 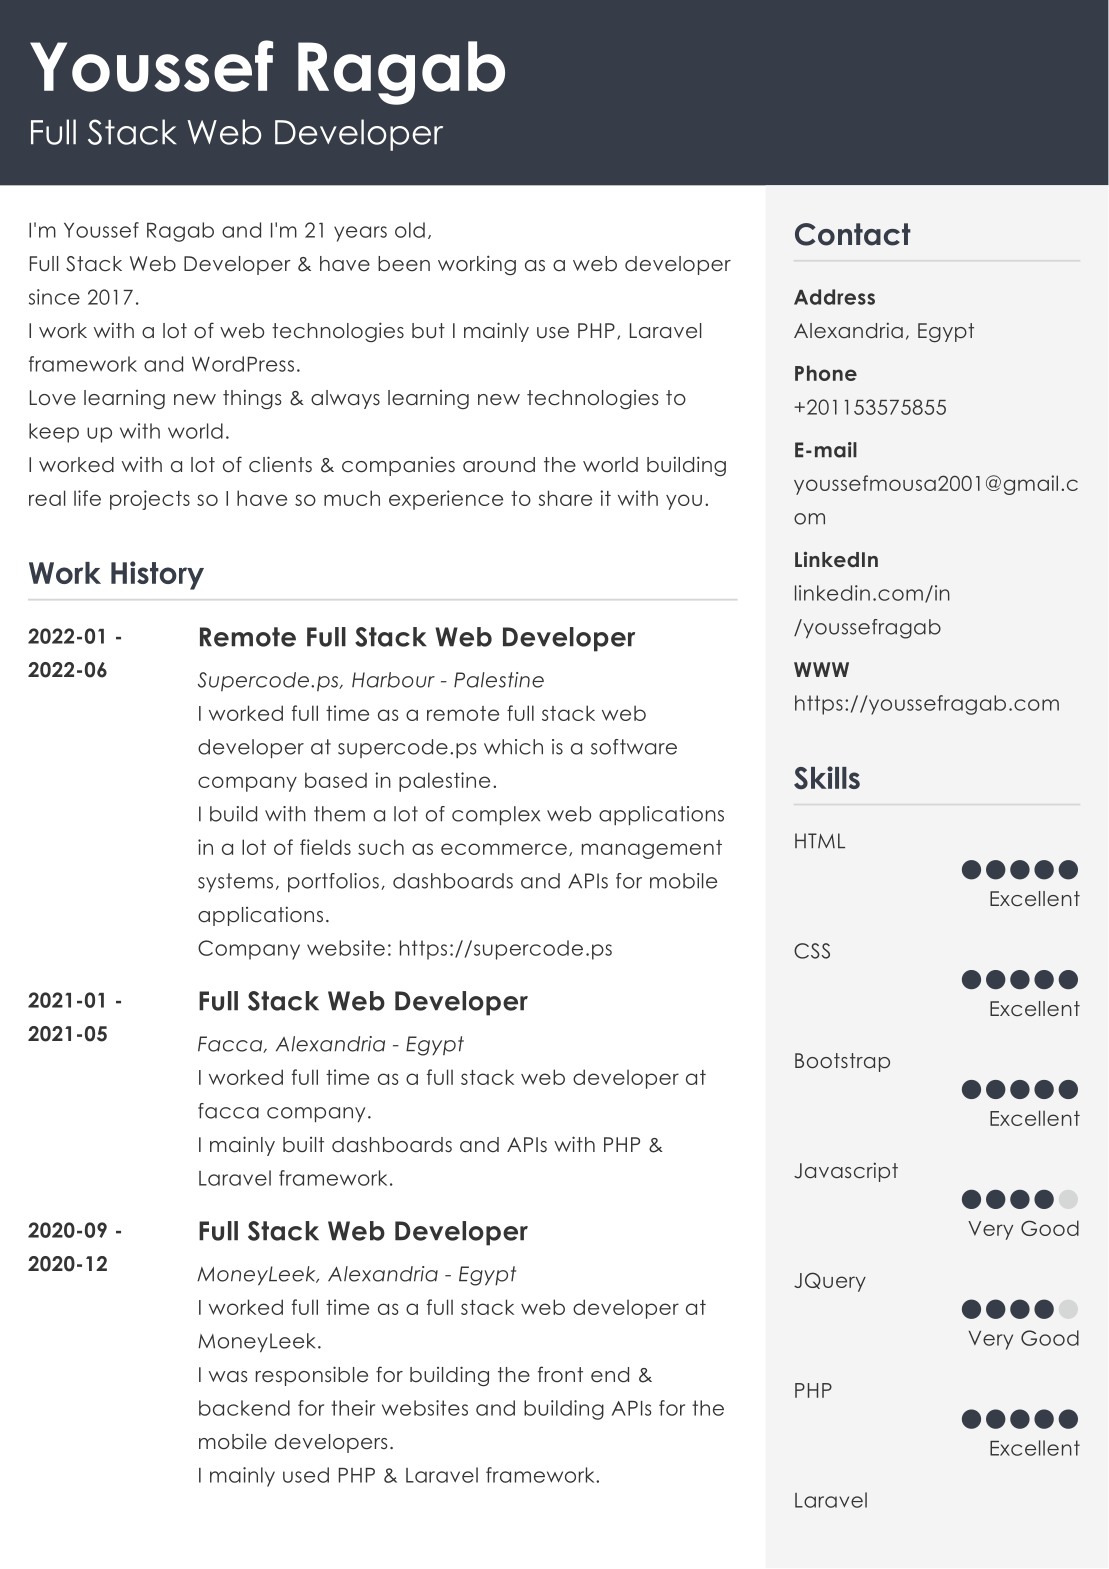 What do you see at coordinates (235, 882) in the document?
I see `systems` at bounding box center [235, 882].
